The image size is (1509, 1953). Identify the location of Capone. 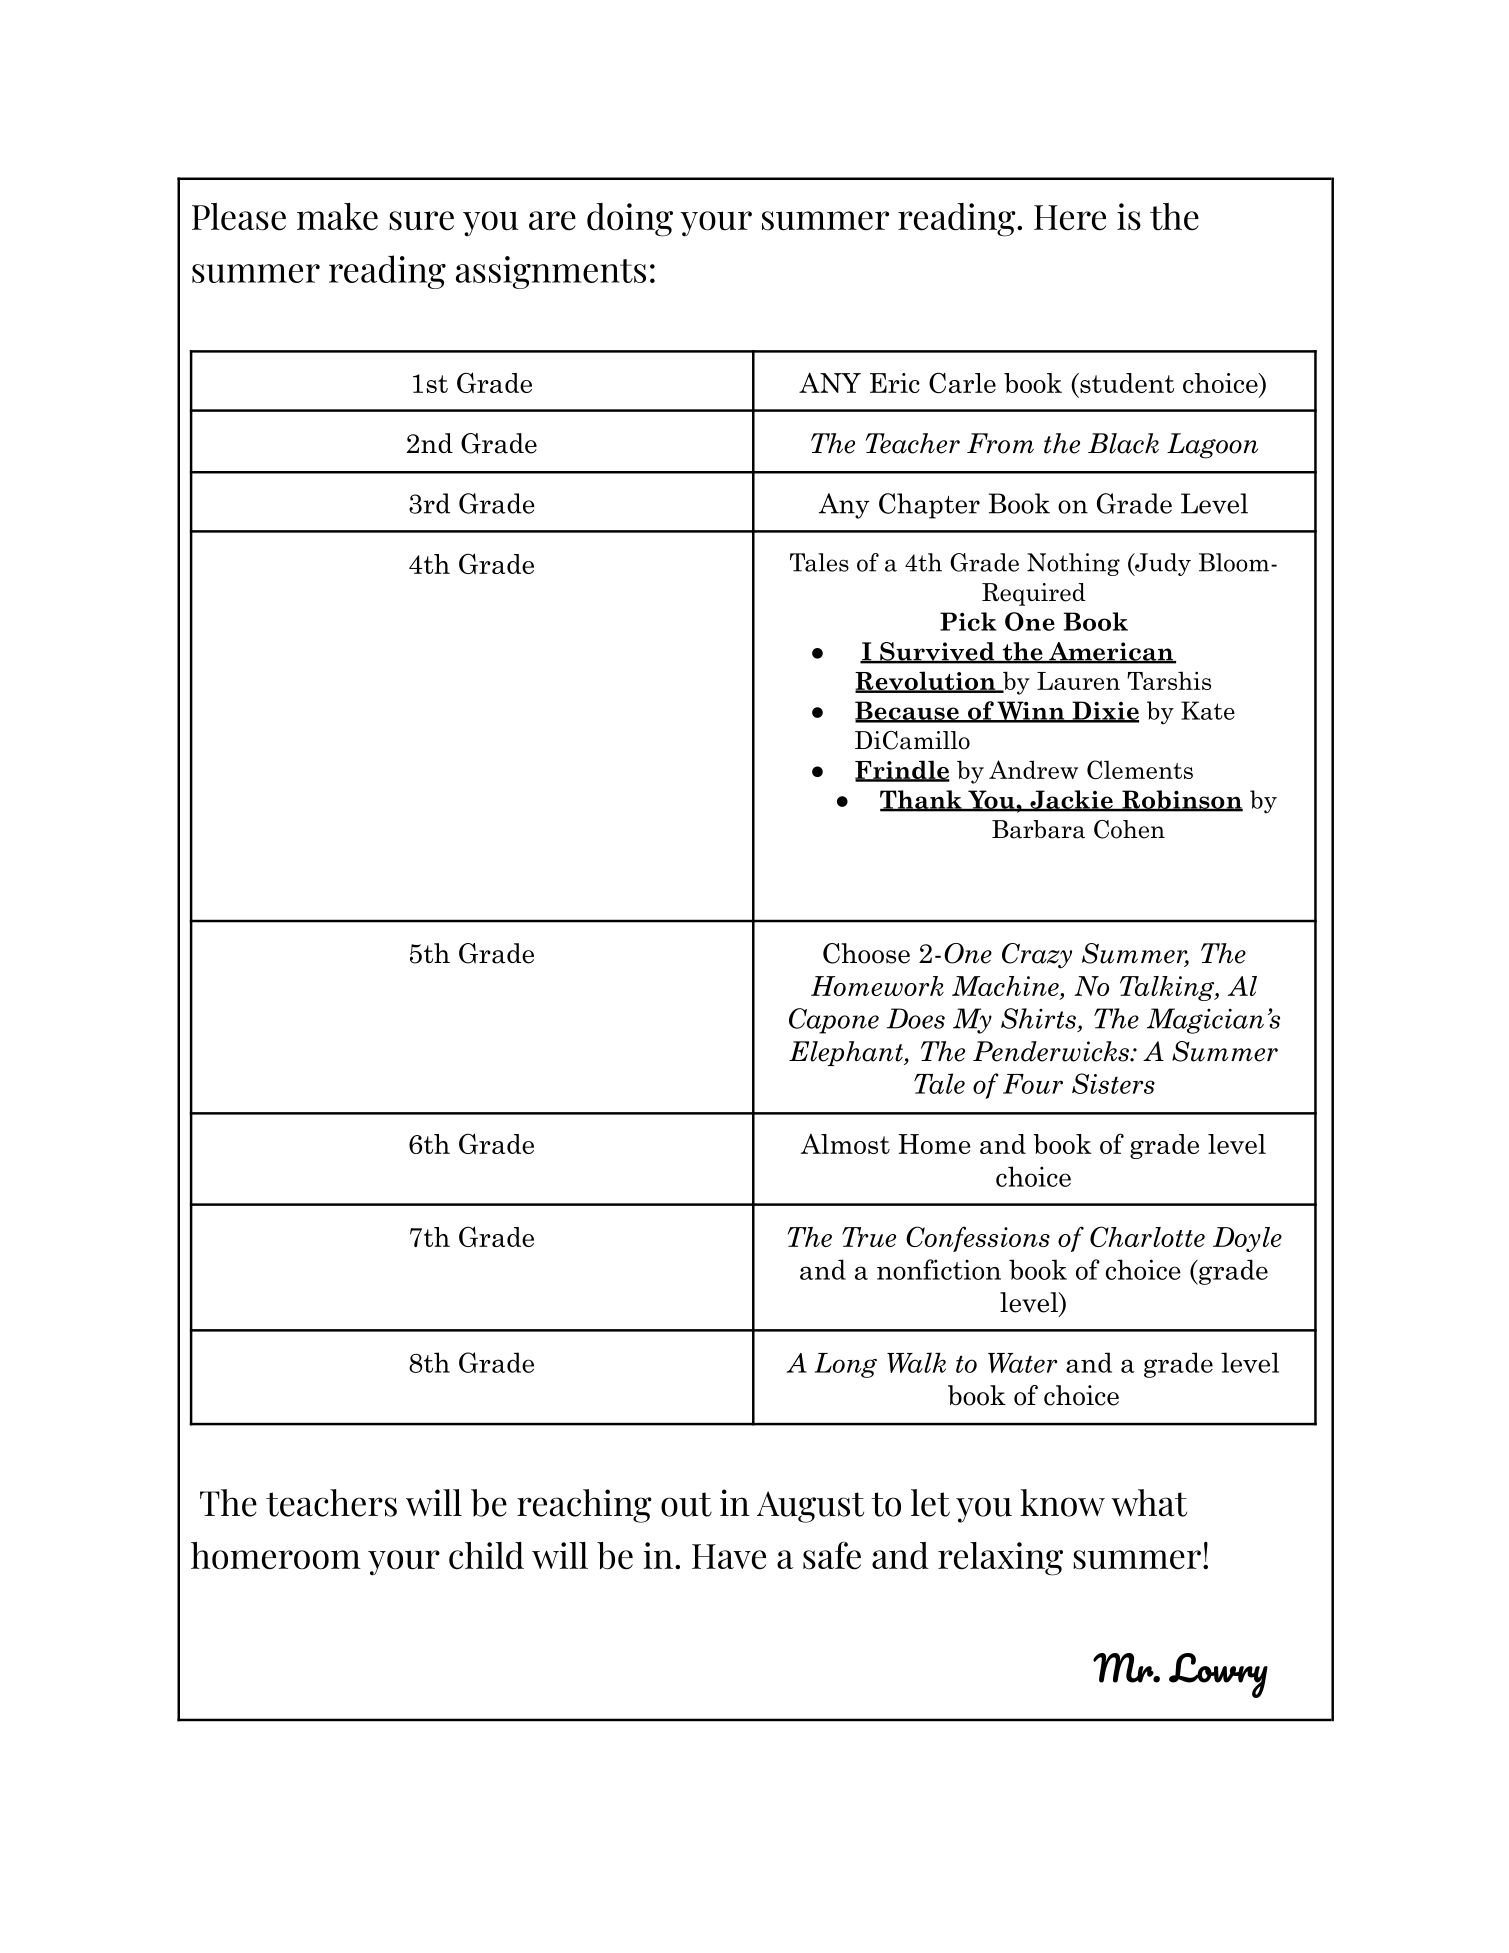
(834, 1021).
